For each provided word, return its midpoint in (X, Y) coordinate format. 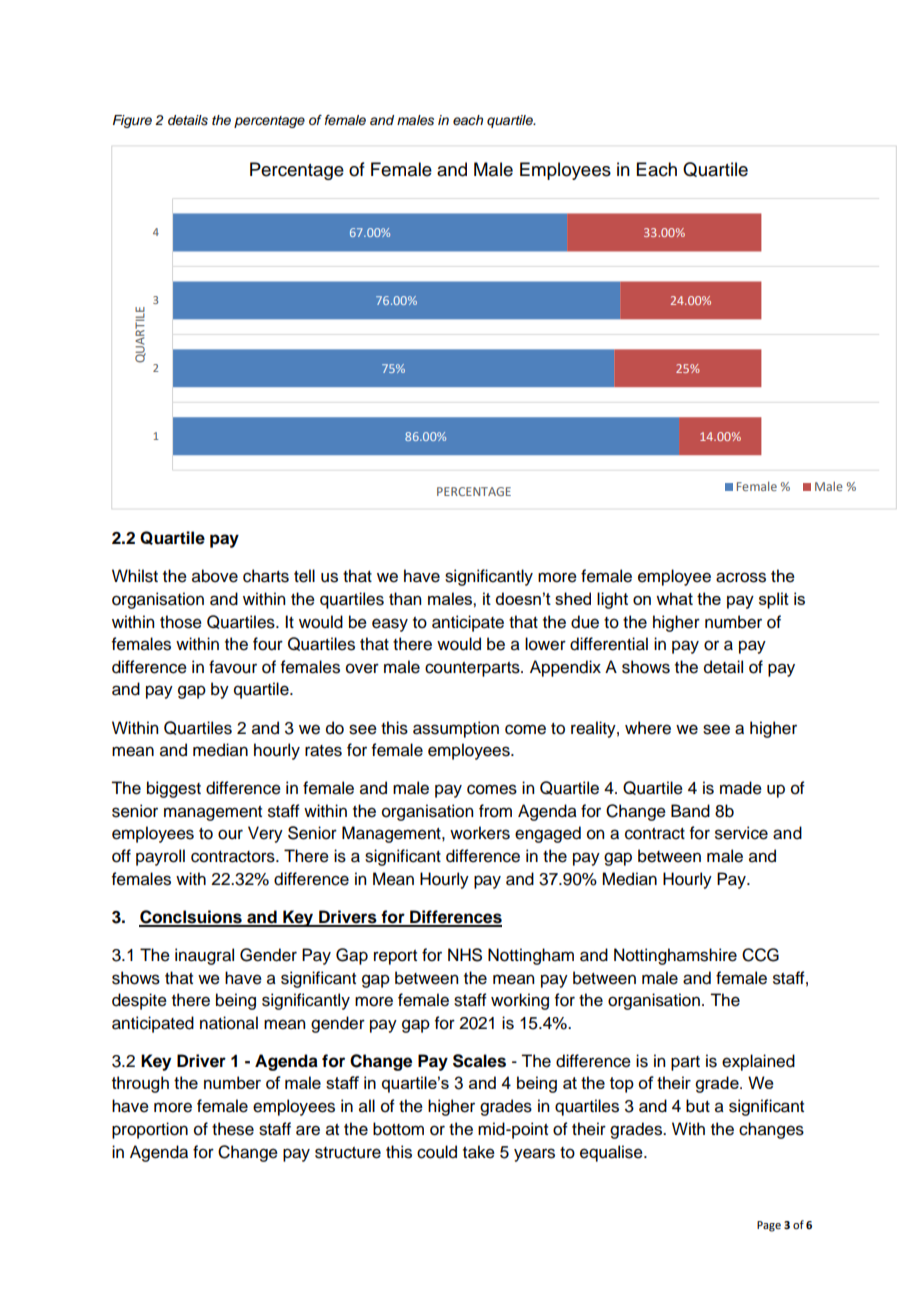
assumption (456, 729)
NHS (465, 955)
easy (390, 625)
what (674, 598)
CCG (760, 955)
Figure (132, 121)
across (741, 577)
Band (690, 811)
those (181, 622)
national (229, 1023)
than (405, 599)
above (215, 576)
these (233, 1129)
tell (304, 576)
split (774, 600)
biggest (174, 789)
